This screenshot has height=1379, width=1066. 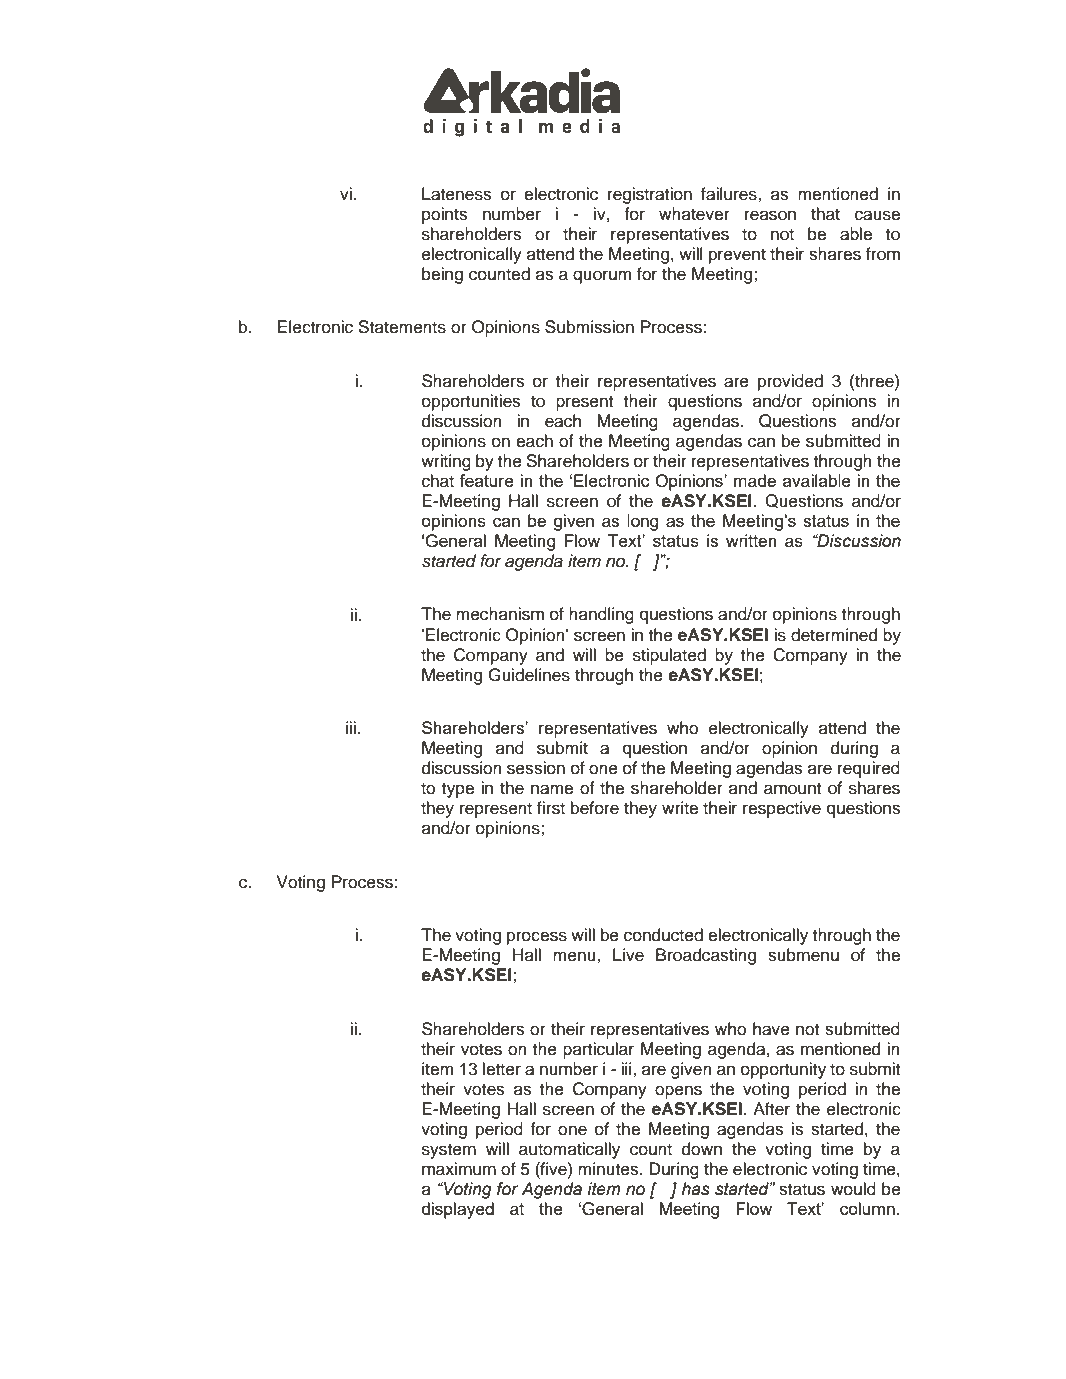 What do you see at coordinates (444, 215) in the screenshot?
I see `points` at bounding box center [444, 215].
